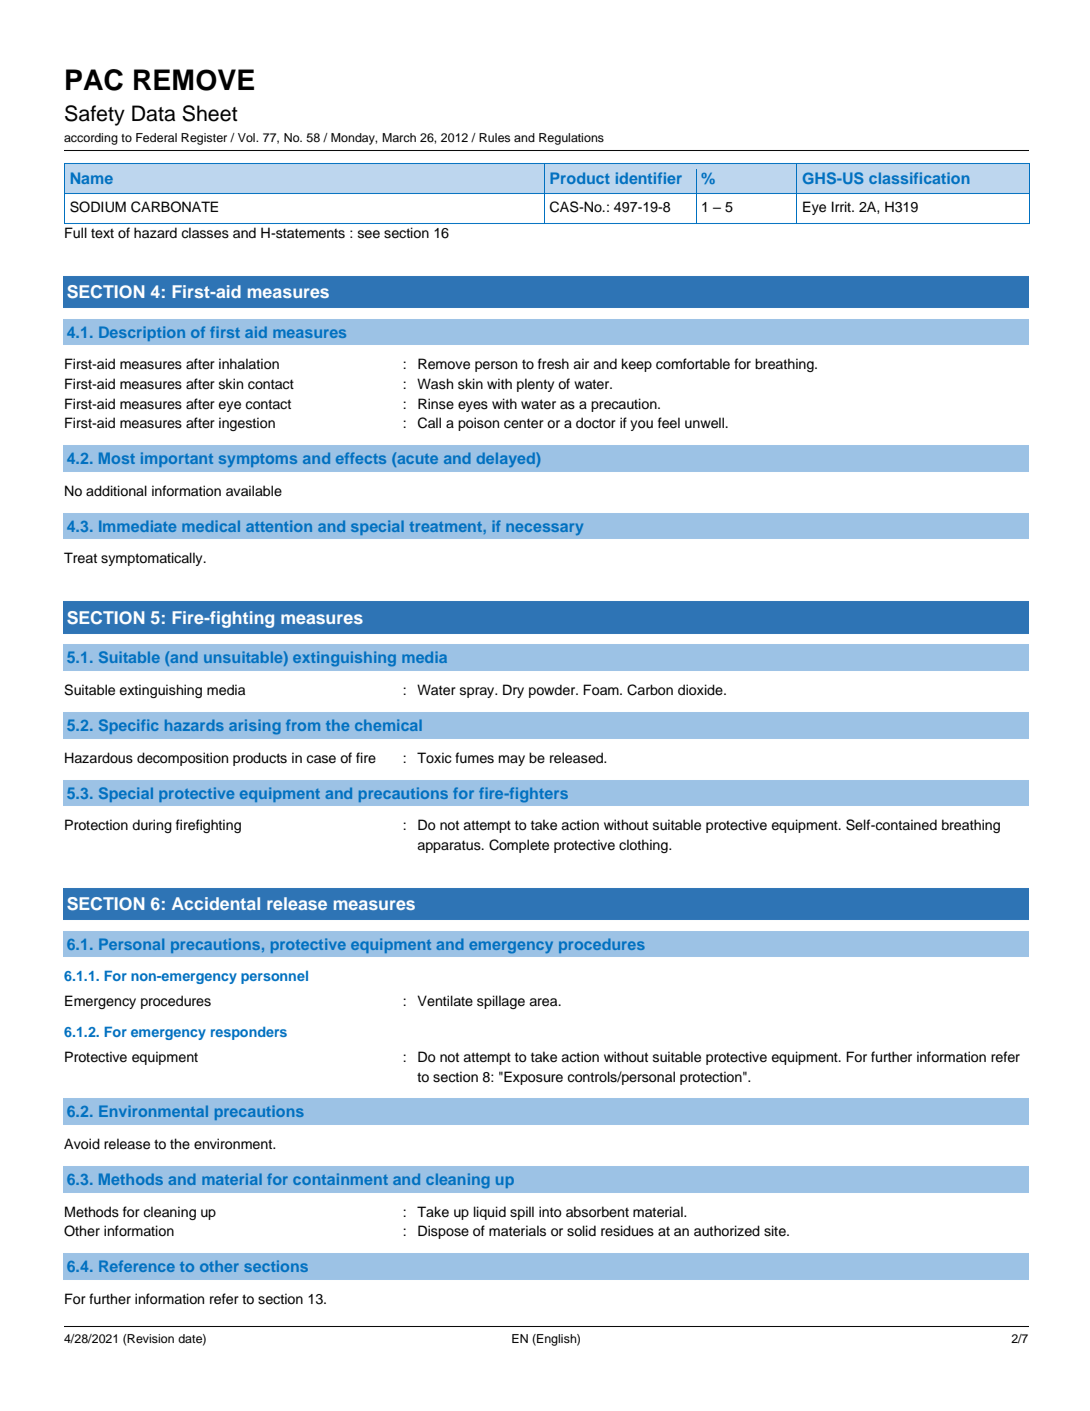 The image size is (1090, 1411). What do you see at coordinates (494, 137) in the page?
I see `Rules` at bounding box center [494, 137].
